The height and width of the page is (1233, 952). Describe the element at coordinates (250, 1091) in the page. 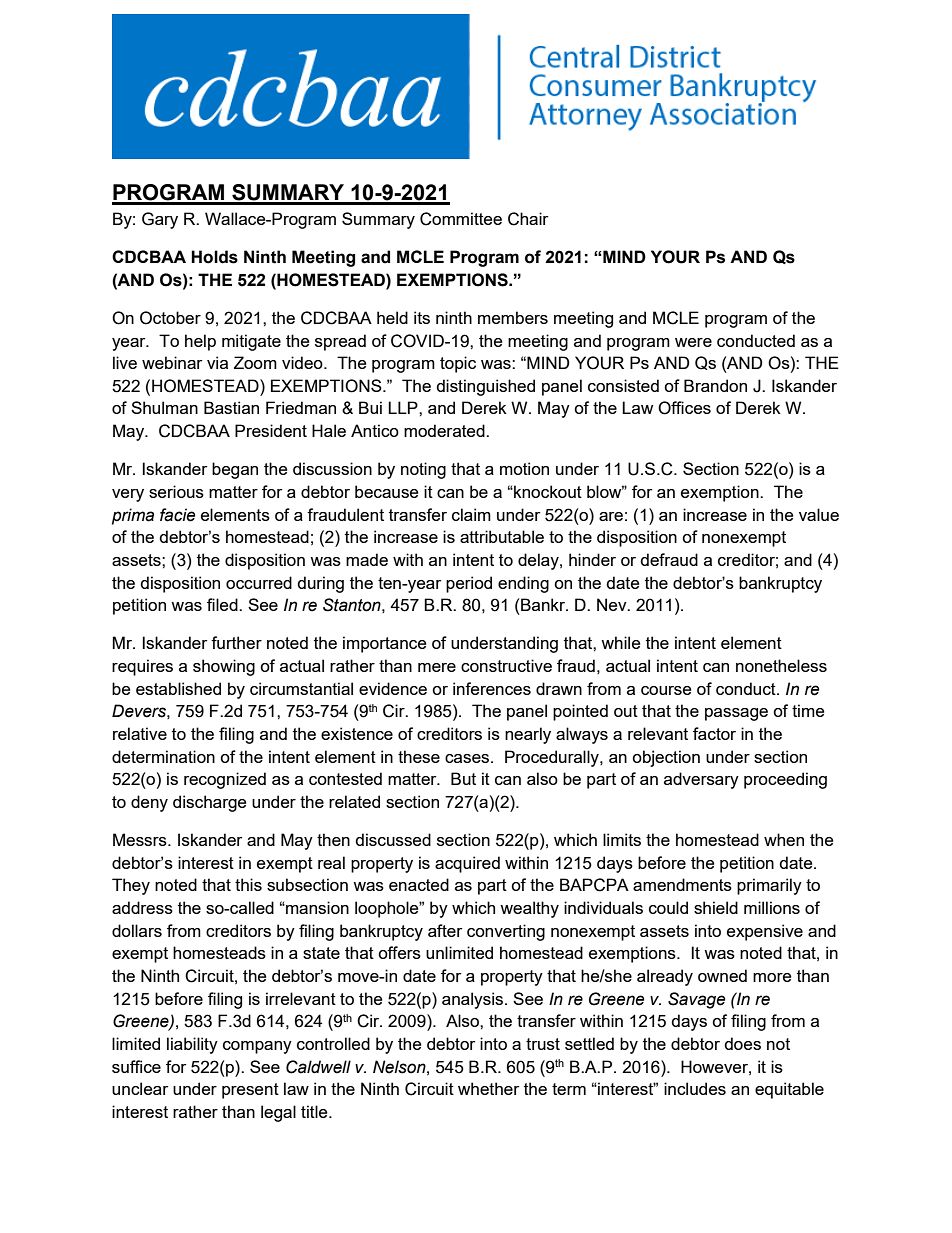

I see `present` at that location.
